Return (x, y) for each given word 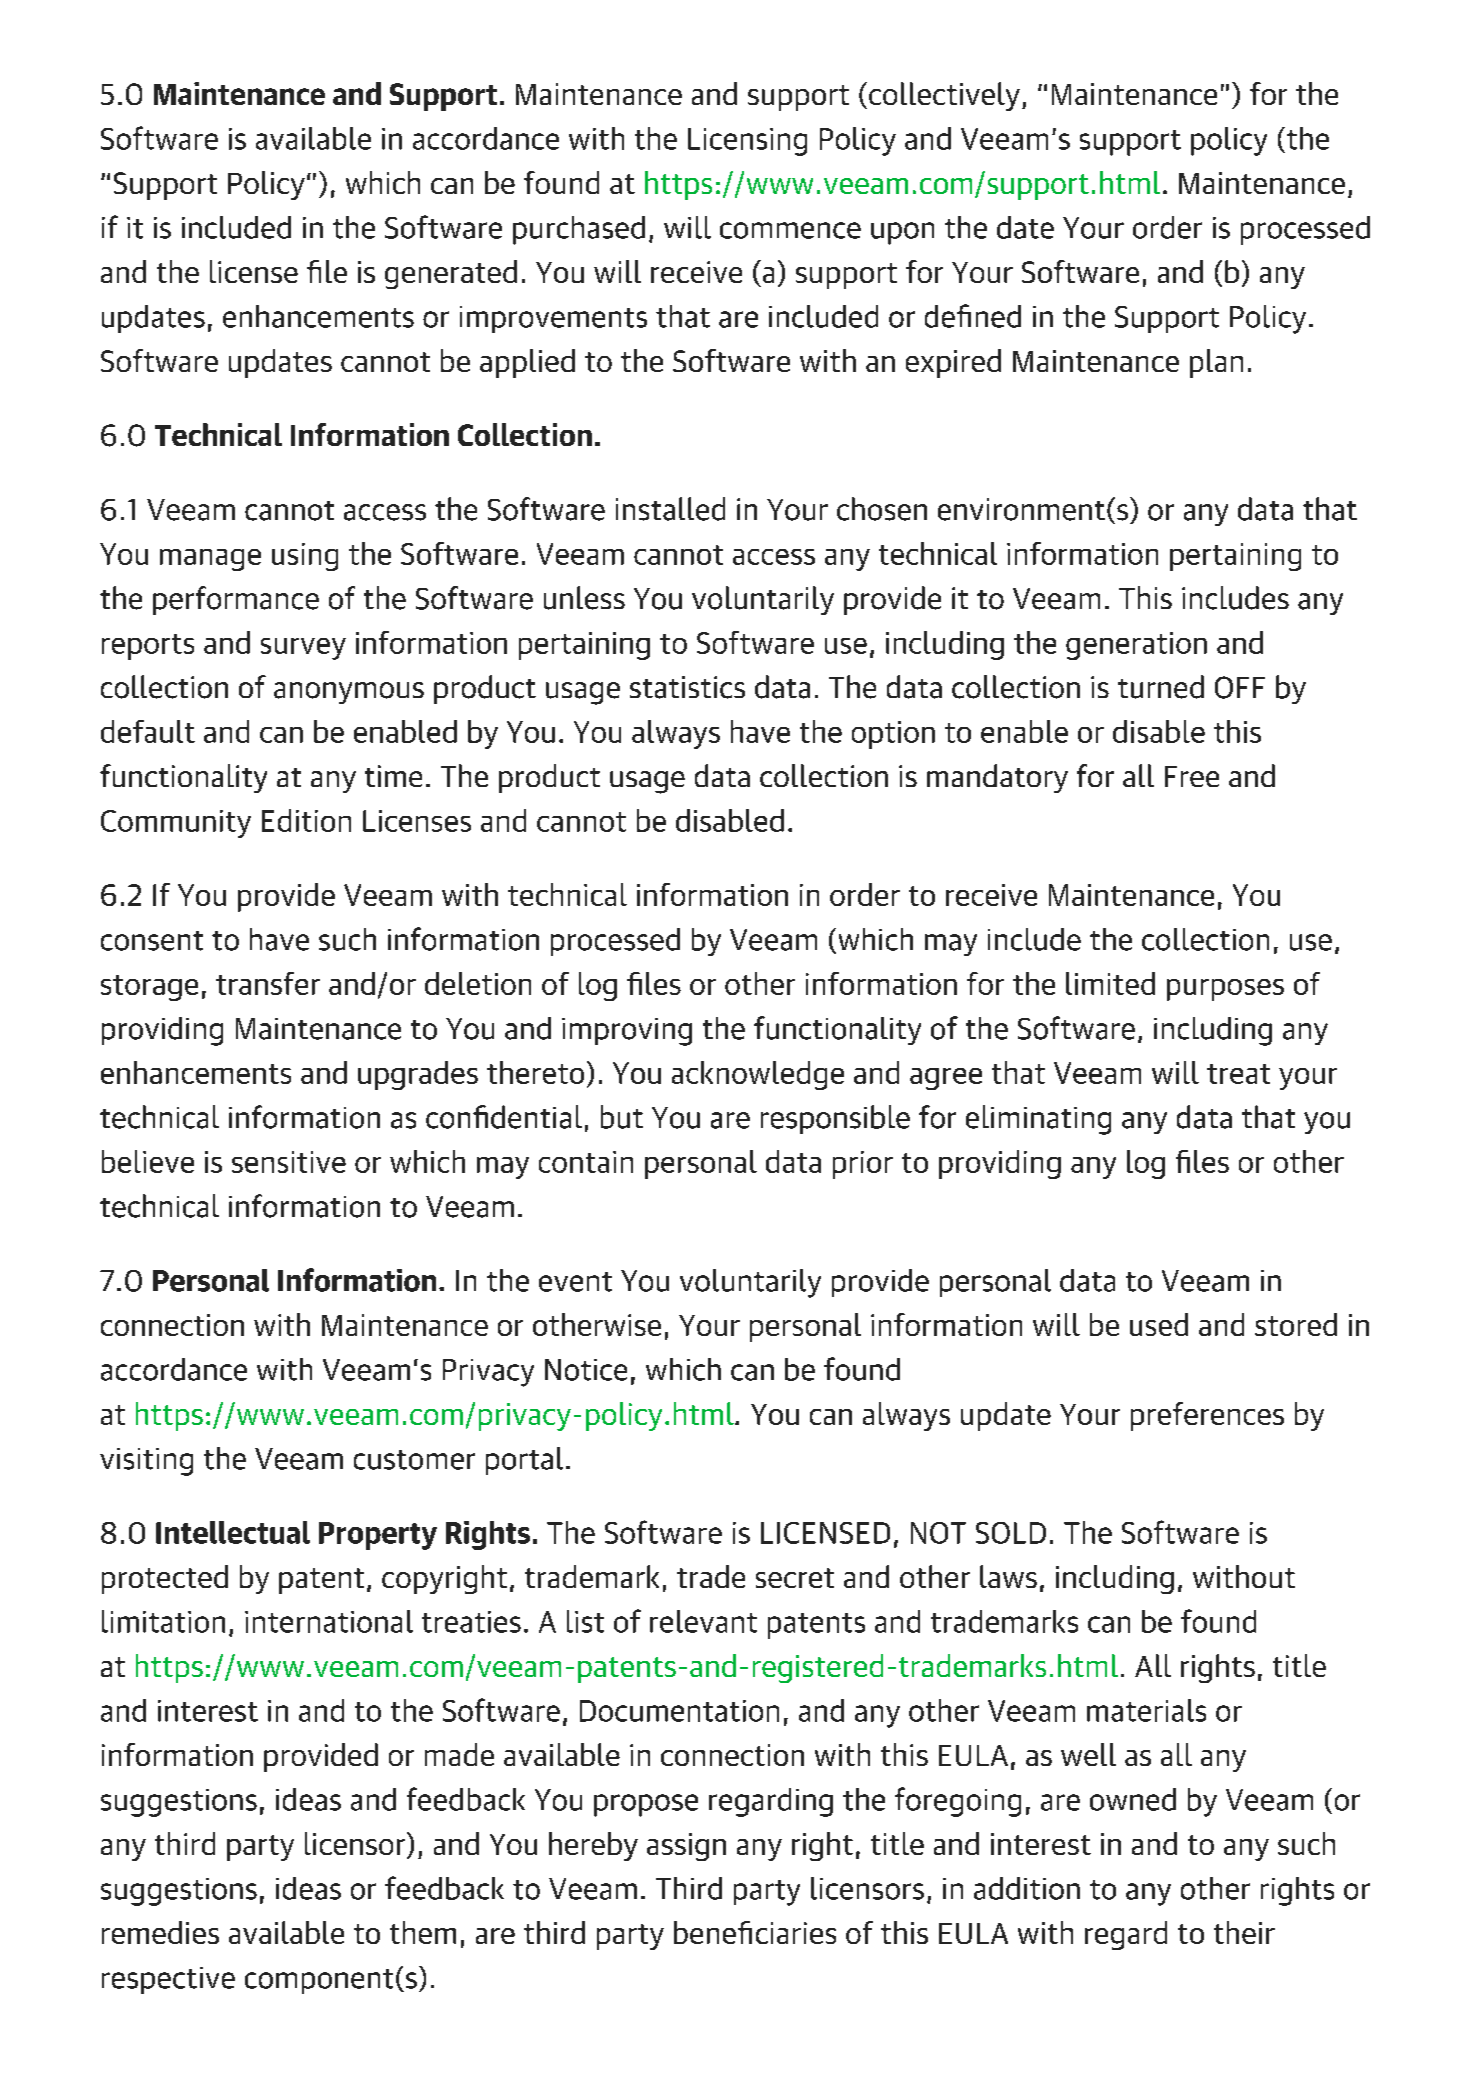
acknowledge (758, 1075)
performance (236, 600)
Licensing (747, 142)
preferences (1207, 1416)
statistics (687, 687)
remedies (160, 1932)
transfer (268, 983)
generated (451, 274)
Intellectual (233, 1532)
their (1244, 1932)
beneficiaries (755, 1932)
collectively (944, 96)
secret (795, 1578)
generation (1136, 646)
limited (1110, 983)
